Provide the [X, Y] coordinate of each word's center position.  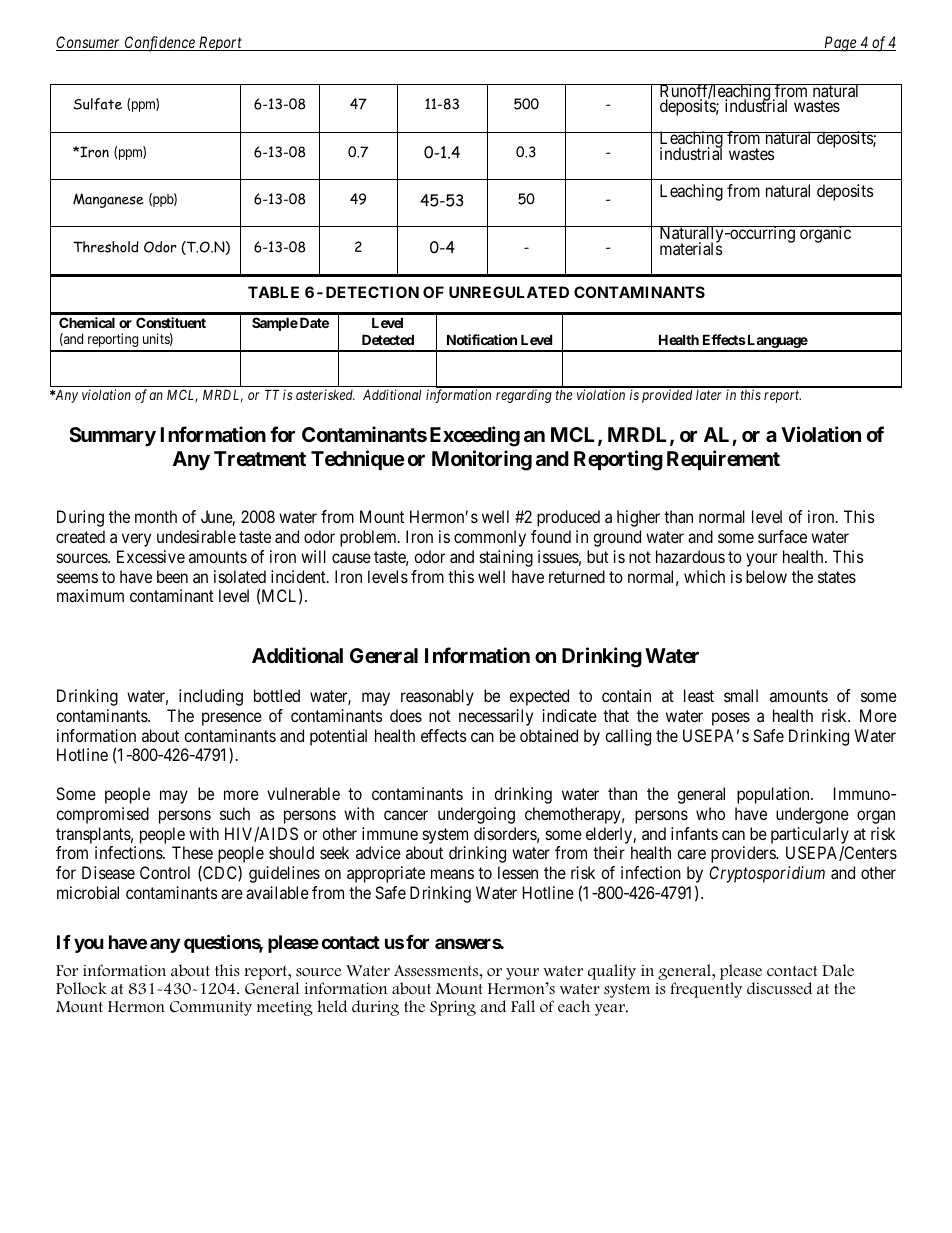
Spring [453, 1008]
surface [782, 536]
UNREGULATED [509, 292]
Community [211, 1008]
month [156, 516]
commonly [490, 538]
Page [840, 44]
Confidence [160, 44]
